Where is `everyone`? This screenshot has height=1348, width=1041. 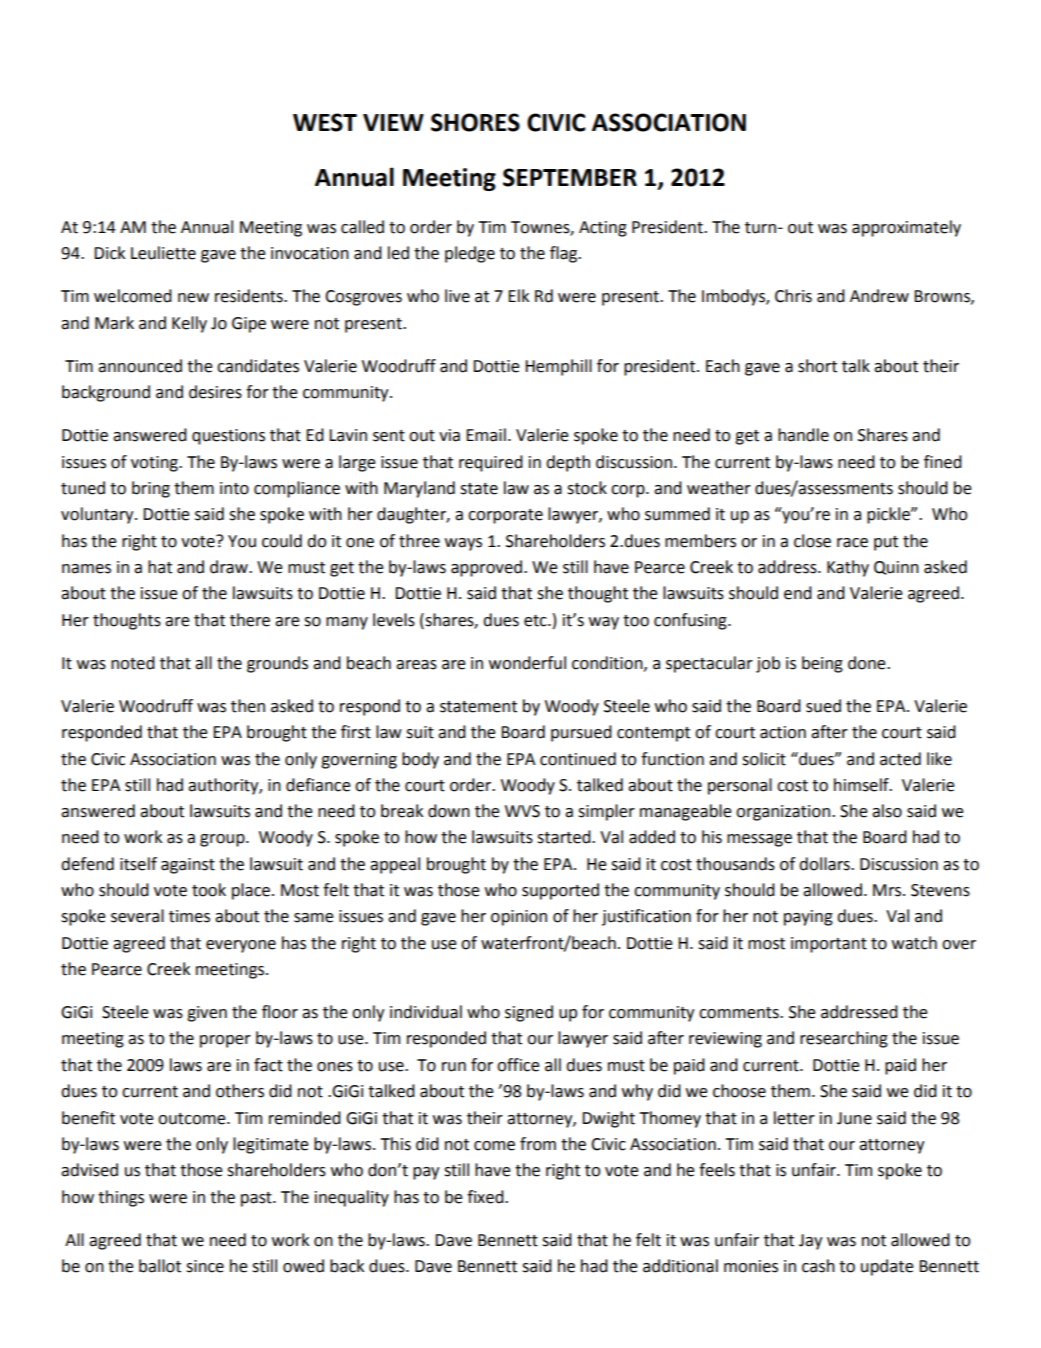 everyone is located at coordinates (241, 946).
